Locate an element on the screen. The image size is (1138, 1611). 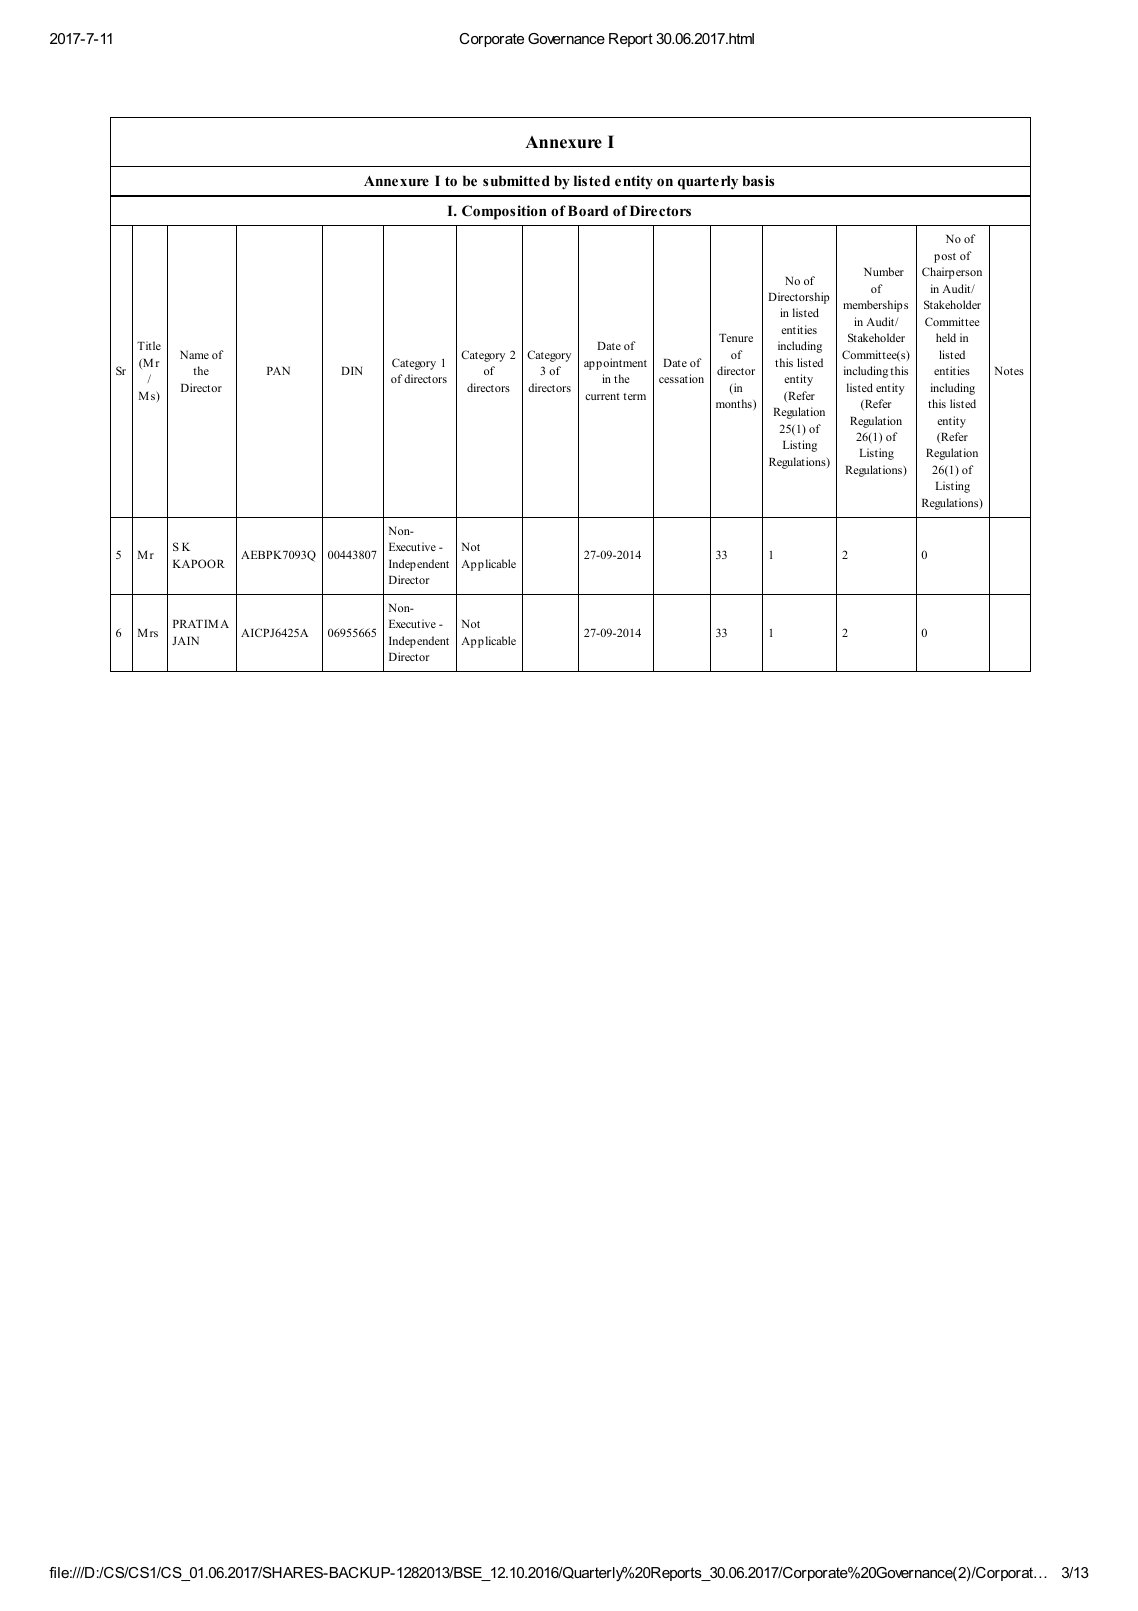
Number is located at coordinates (884, 271).
